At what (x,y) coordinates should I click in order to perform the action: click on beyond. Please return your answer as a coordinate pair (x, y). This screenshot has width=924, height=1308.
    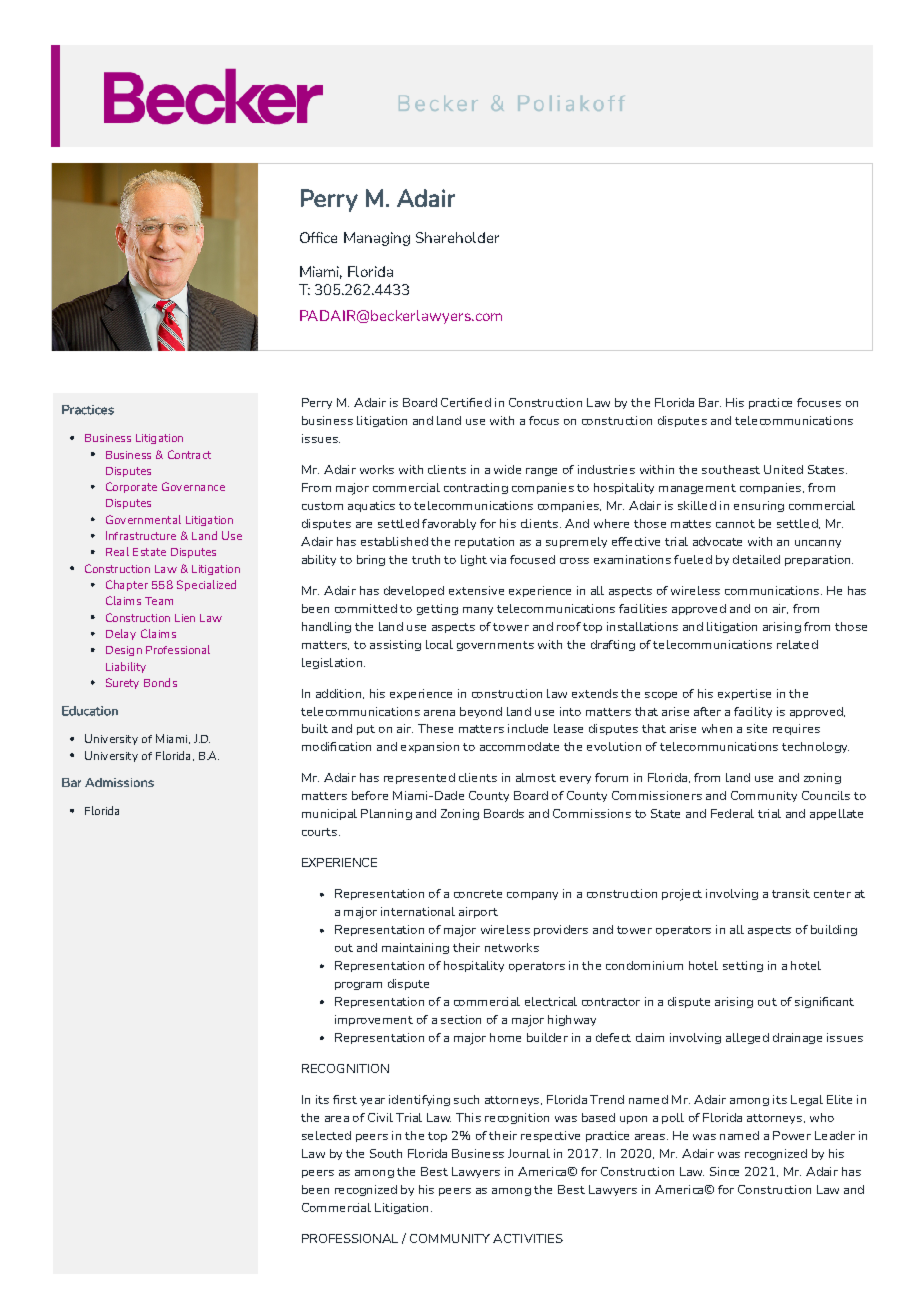
    Looking at the image, I should click on (481, 712).
